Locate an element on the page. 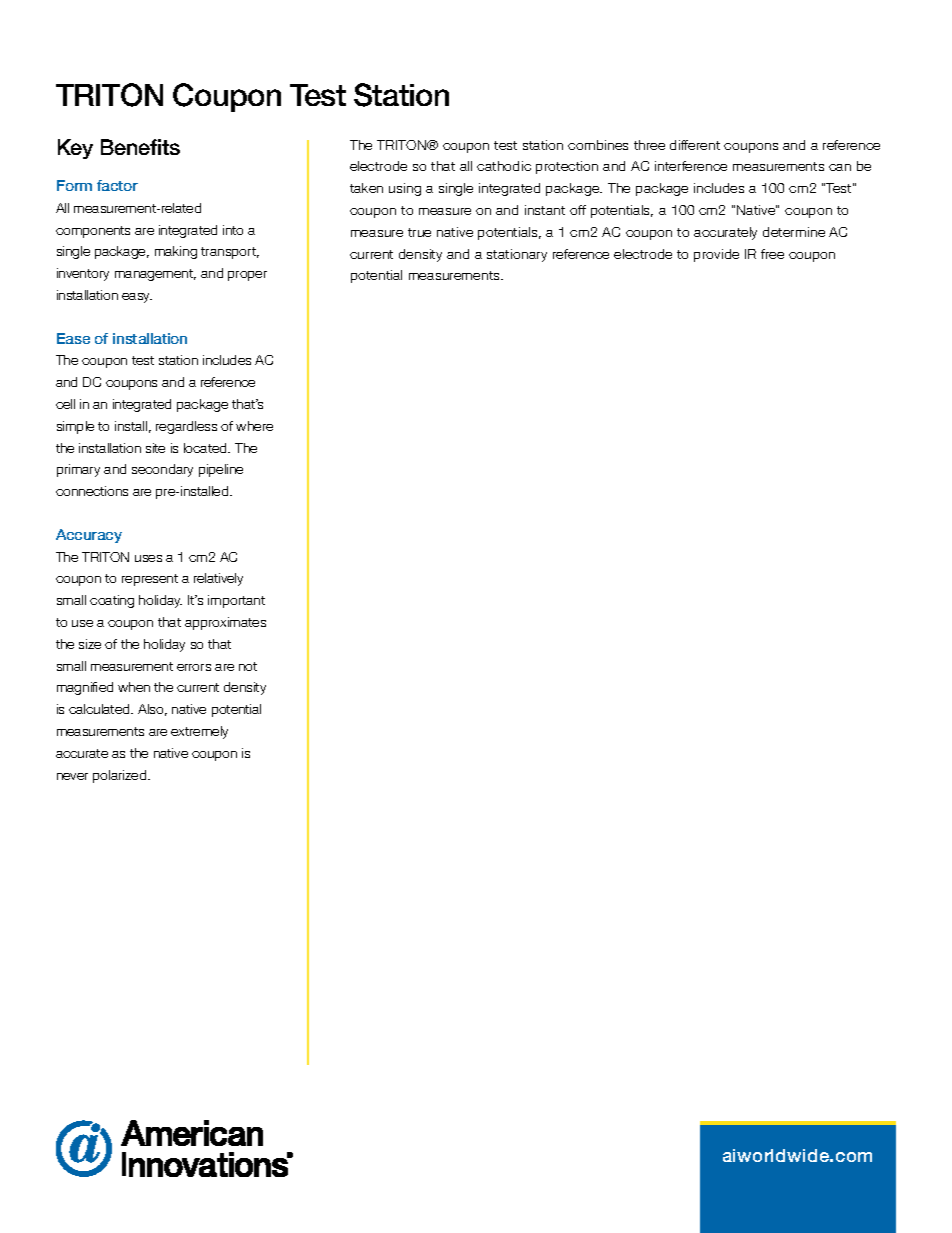 The height and width of the image is (1233, 952). not is located at coordinates (248, 666).
